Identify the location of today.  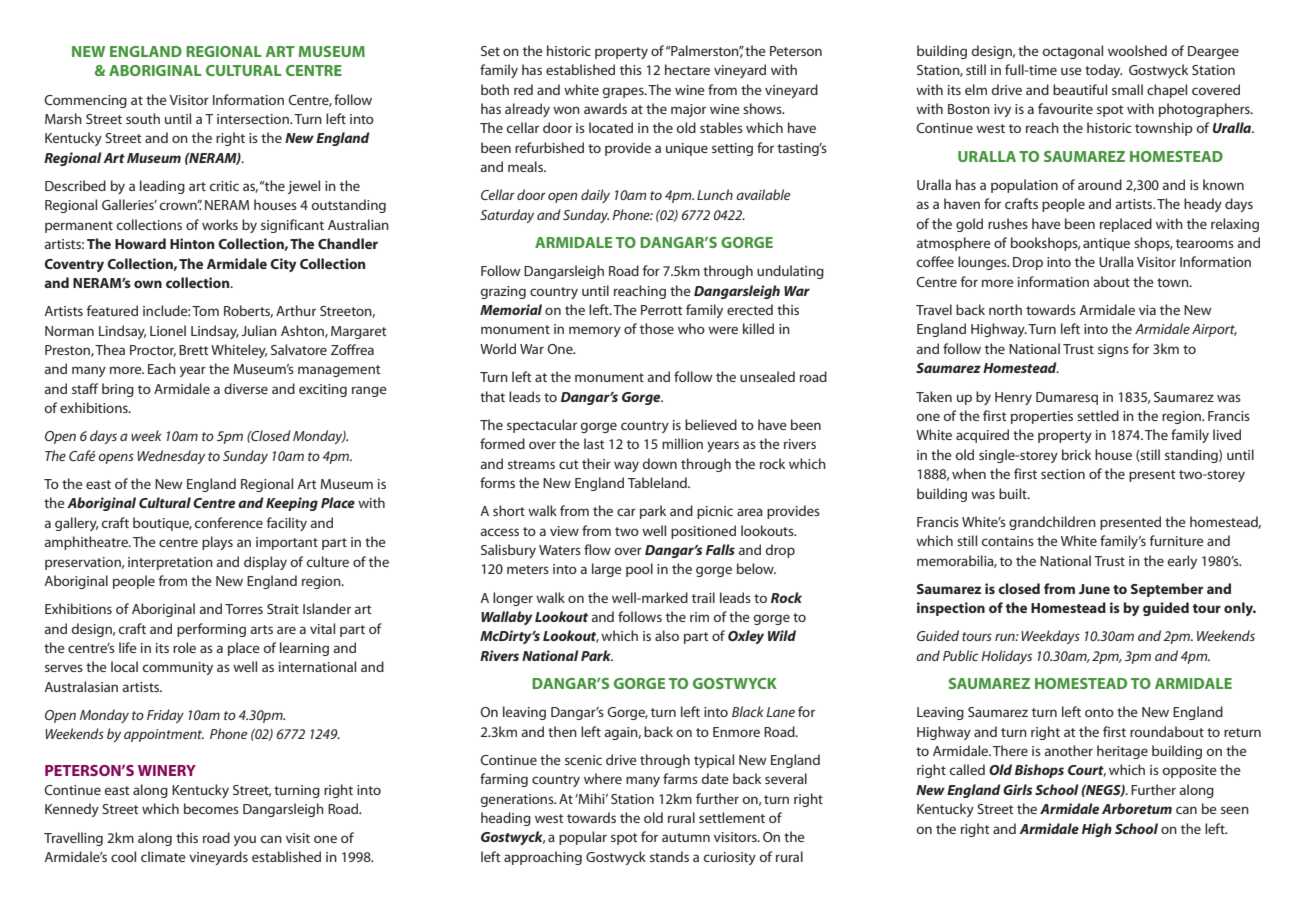
(1104, 71).
